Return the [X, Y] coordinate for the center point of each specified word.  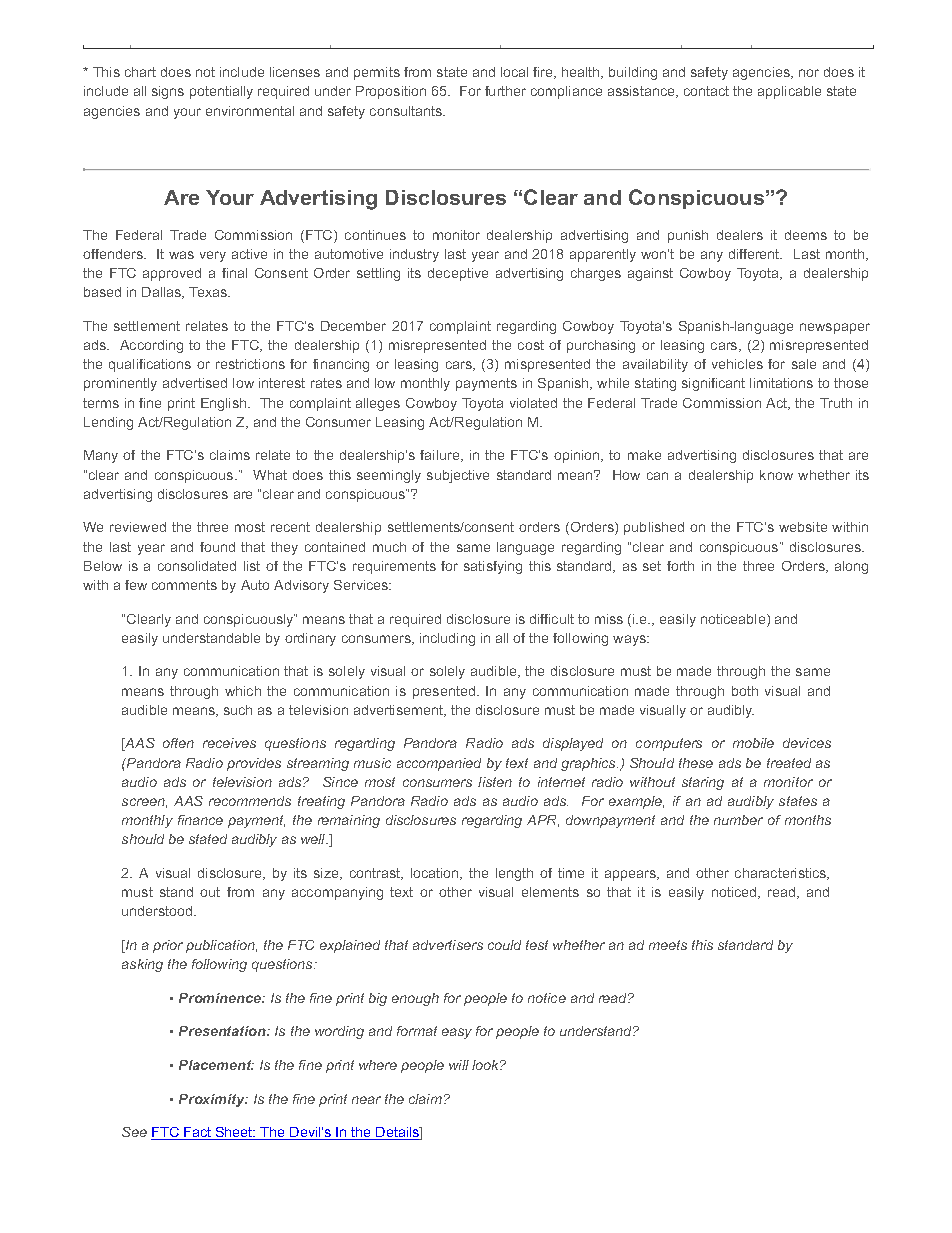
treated [789, 763]
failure [441, 456]
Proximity [213, 1100]
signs [168, 92]
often [178, 743]
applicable [789, 92]
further [505, 91]
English [225, 404]
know [776, 475]
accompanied [439, 764]
